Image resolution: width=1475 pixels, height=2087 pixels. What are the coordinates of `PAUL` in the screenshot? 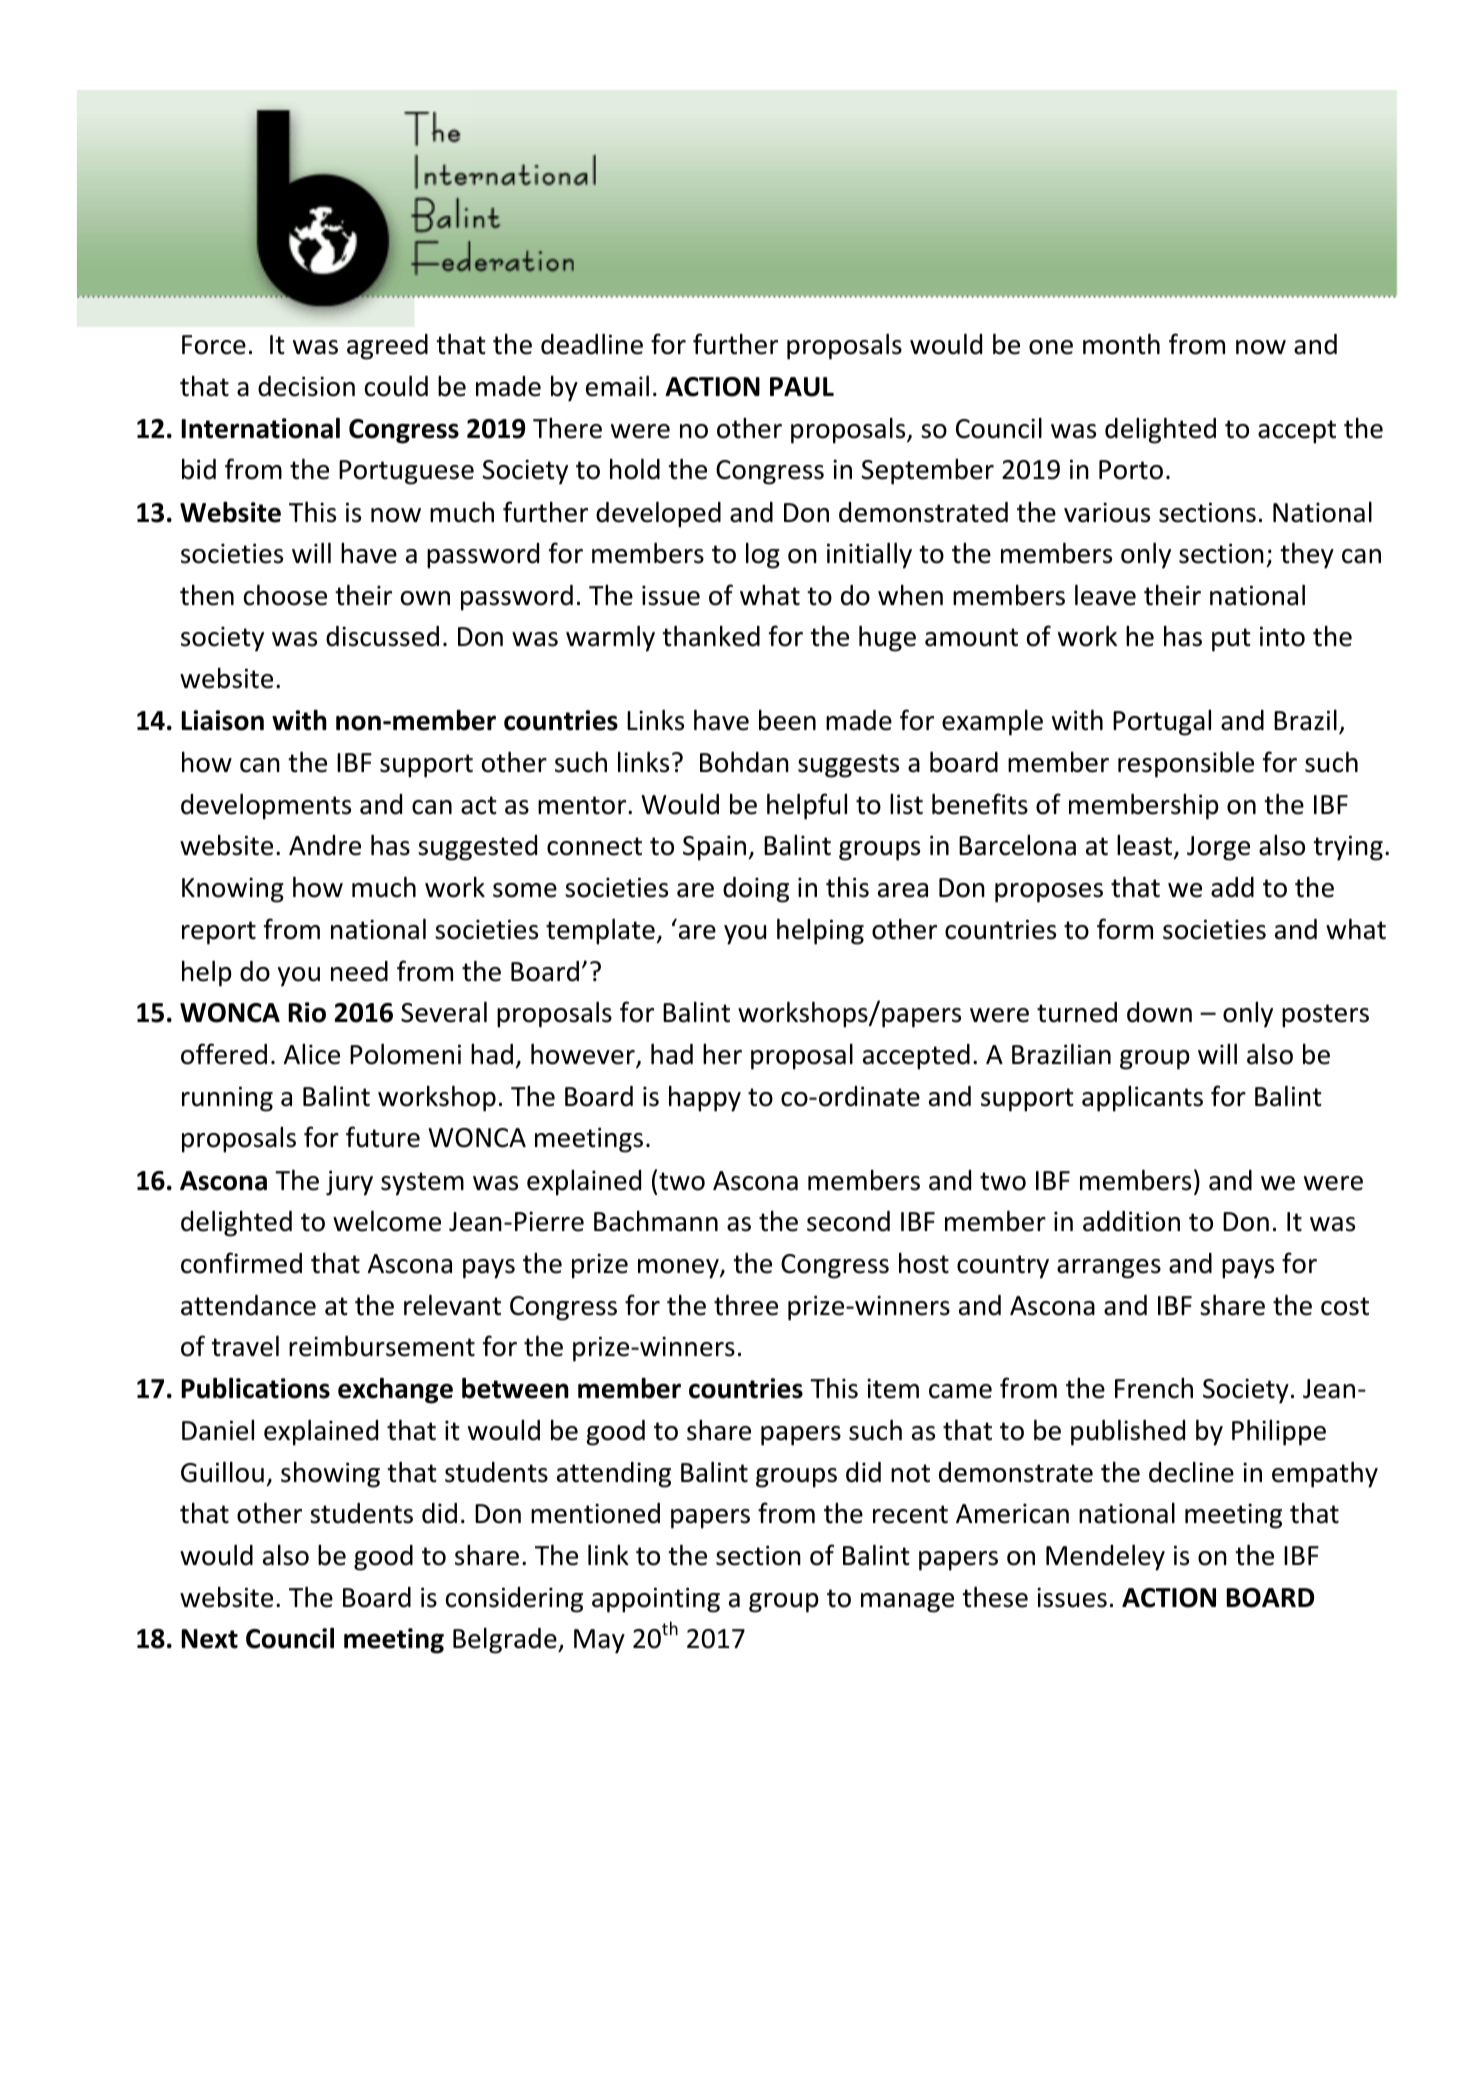 It's located at (802, 387).
